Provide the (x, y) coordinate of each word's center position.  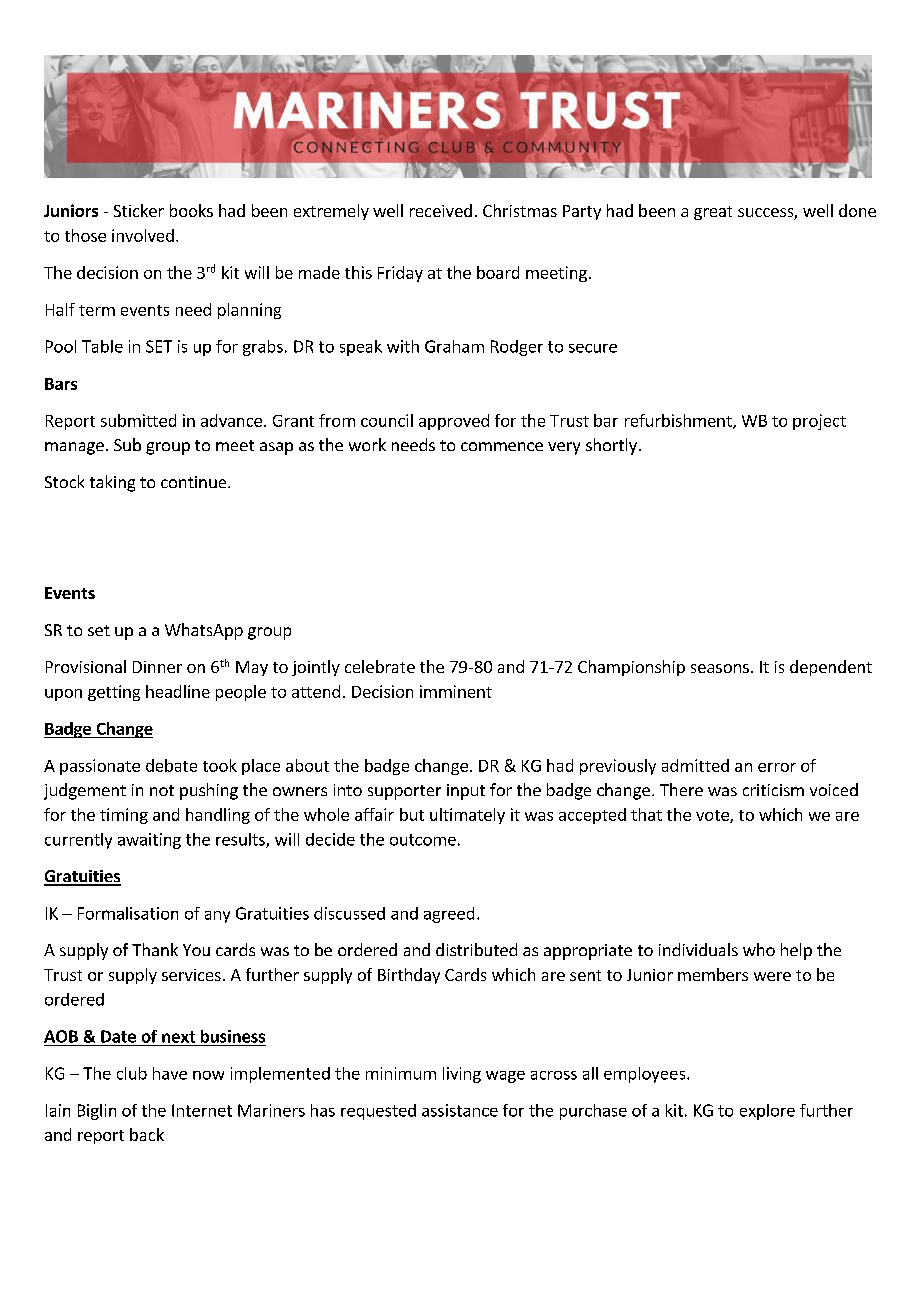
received (441, 210)
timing (124, 816)
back (147, 1134)
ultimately (467, 816)
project (819, 422)
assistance (460, 1110)
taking (112, 483)
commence (502, 446)
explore (767, 1112)
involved (143, 235)
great (713, 213)
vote (713, 816)
